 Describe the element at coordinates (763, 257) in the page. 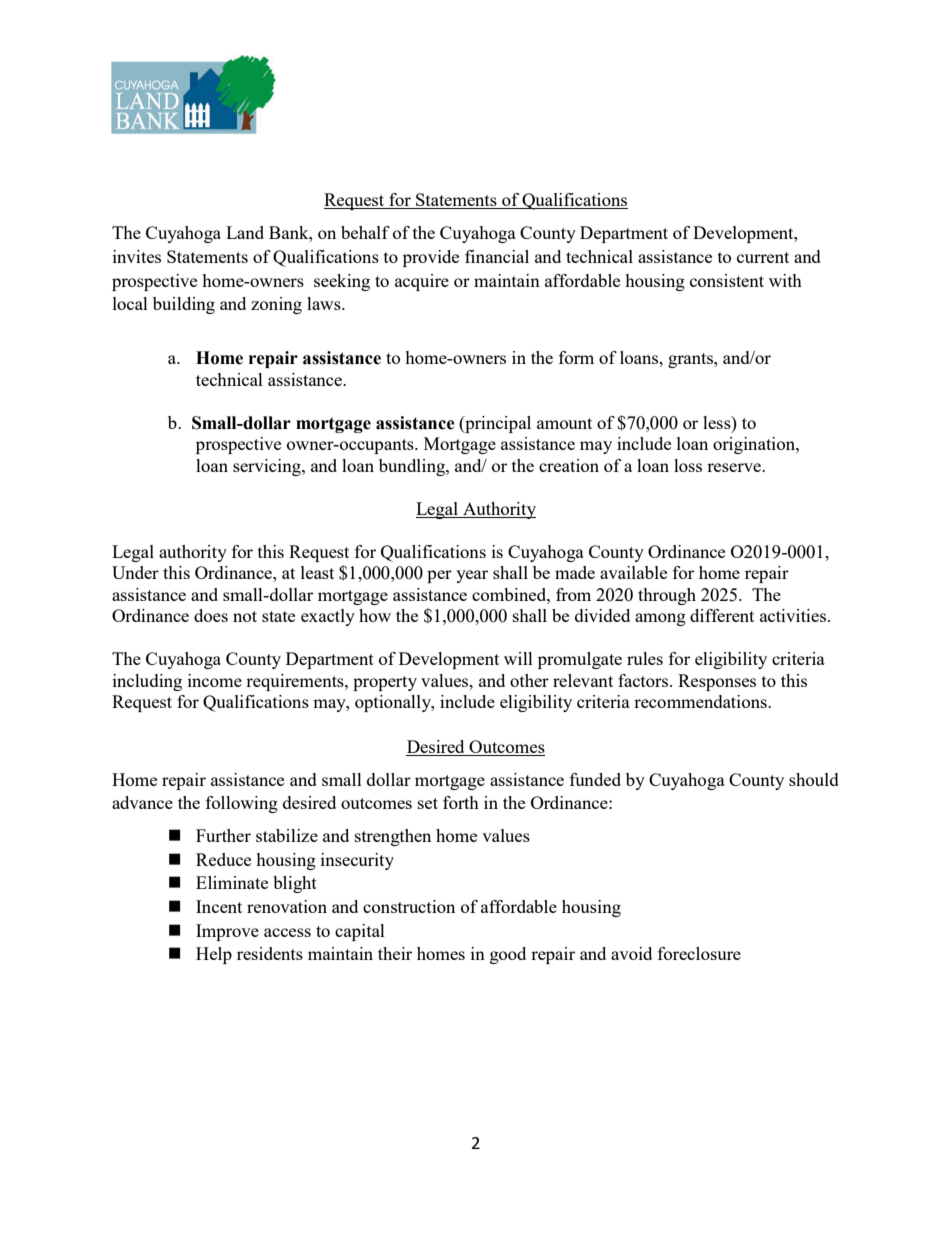

I see `current` at that location.
